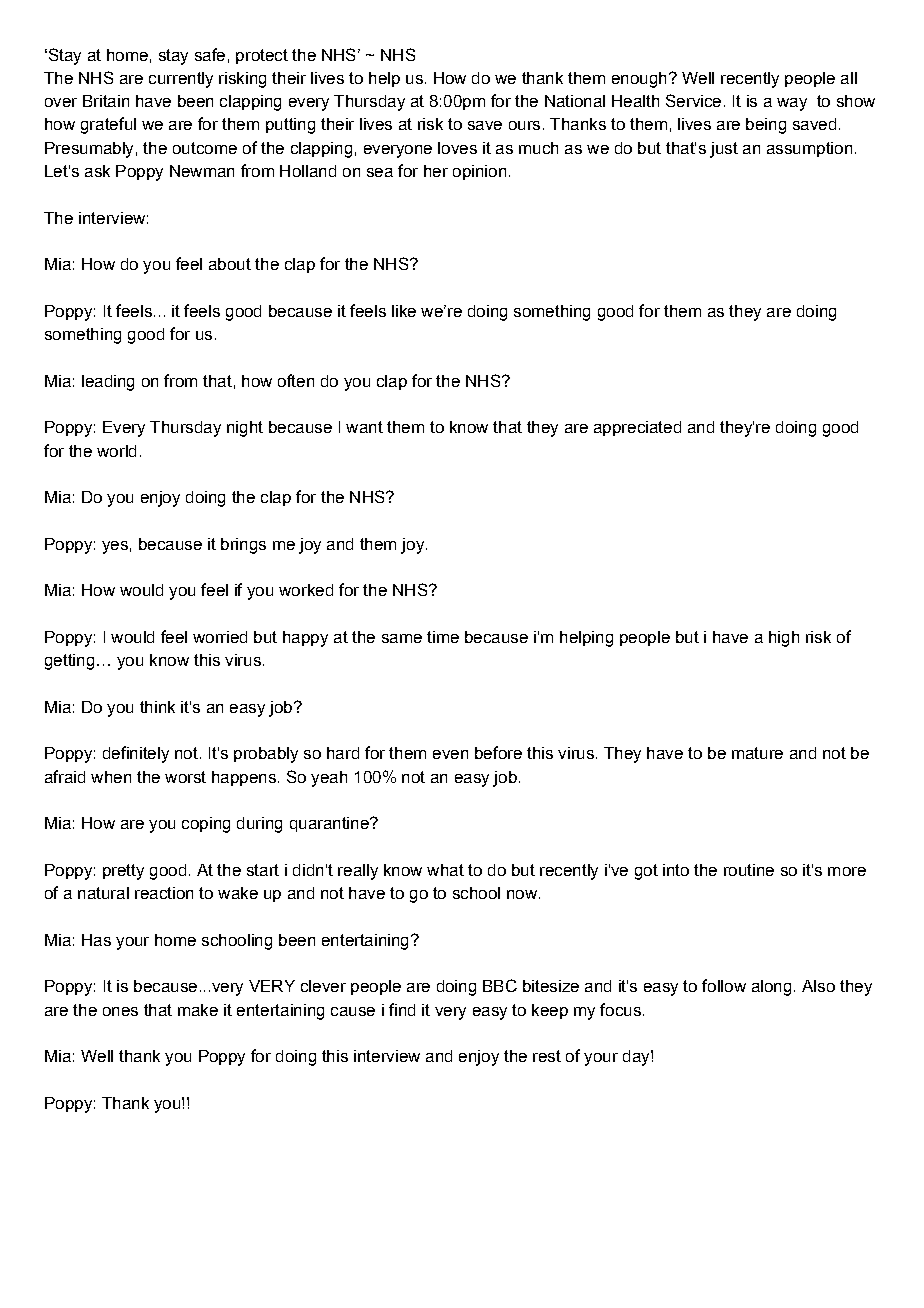  What do you see at coordinates (108, 383) in the image?
I see `leading` at bounding box center [108, 383].
